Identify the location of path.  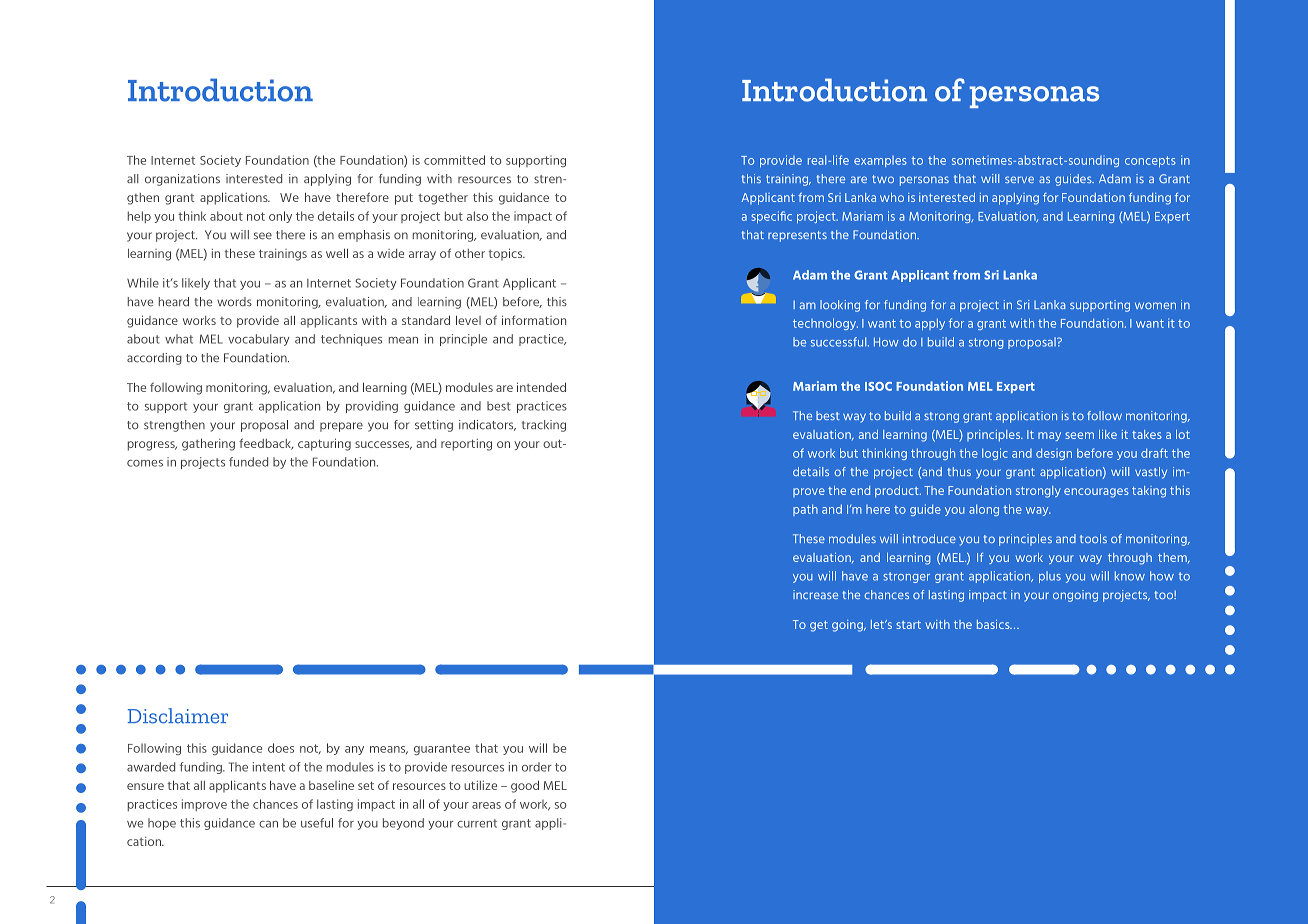
(805, 510).
